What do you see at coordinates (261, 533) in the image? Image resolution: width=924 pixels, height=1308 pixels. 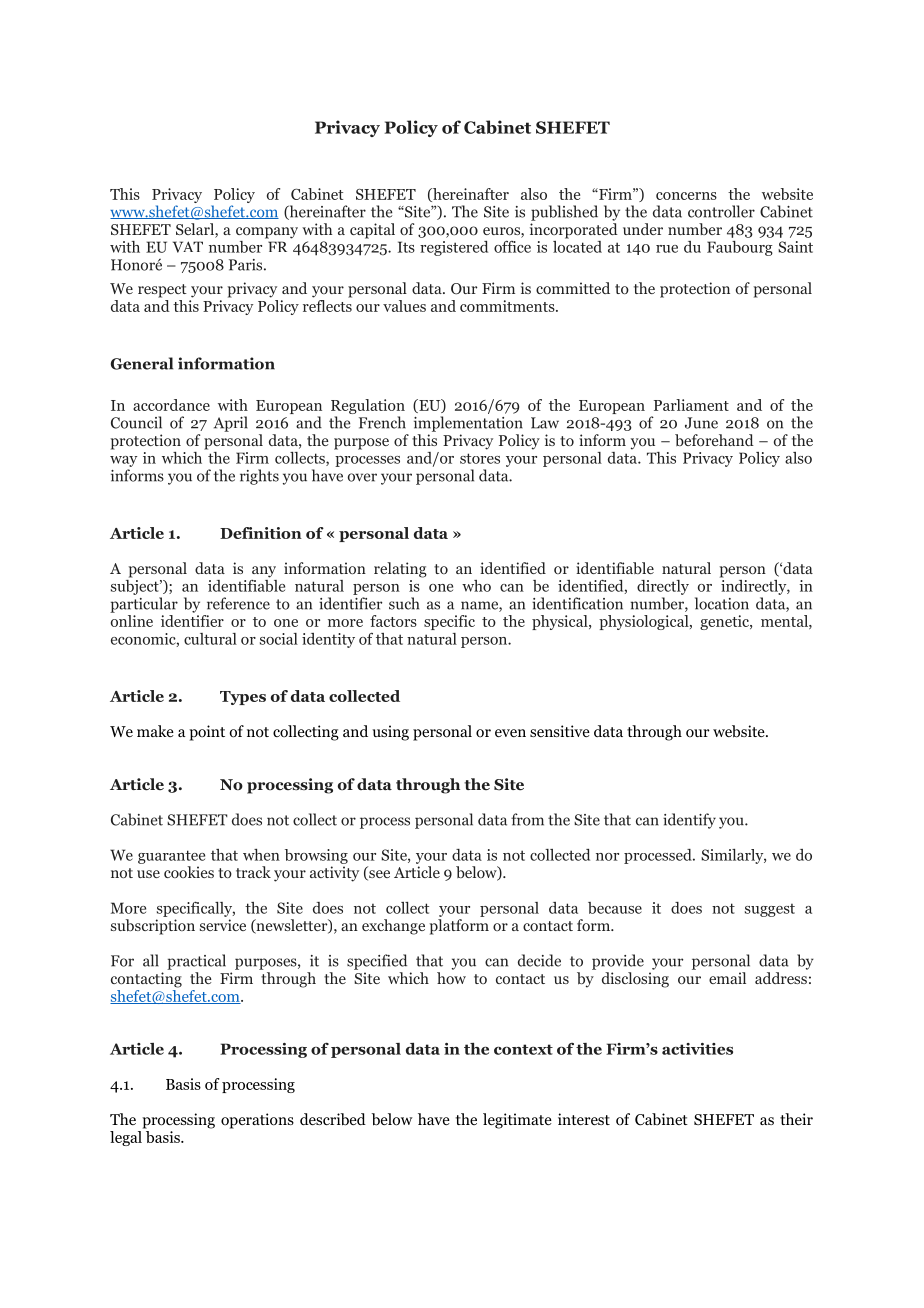 I see `Definition` at bounding box center [261, 533].
